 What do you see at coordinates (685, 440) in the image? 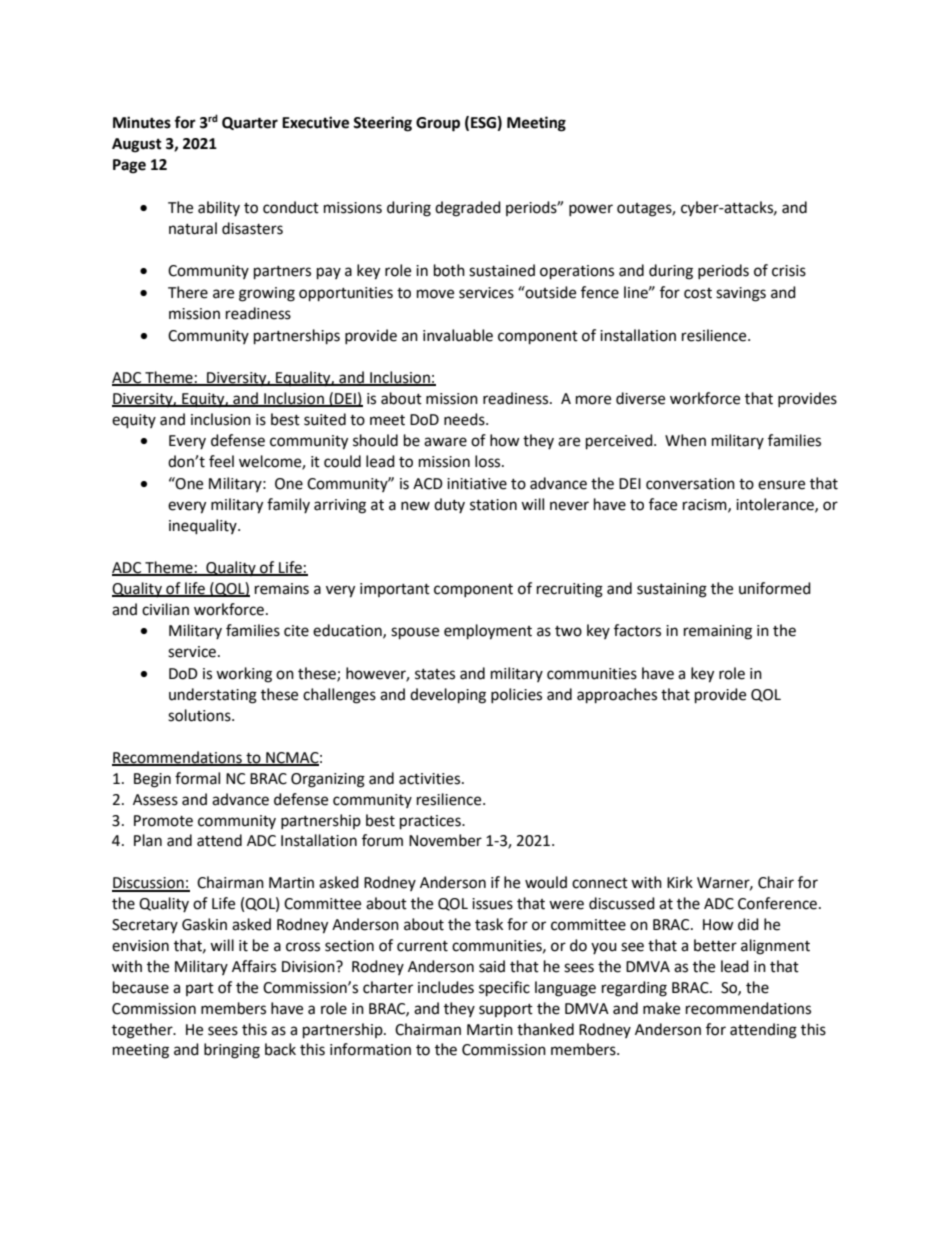
I see `When` at bounding box center [685, 440].
